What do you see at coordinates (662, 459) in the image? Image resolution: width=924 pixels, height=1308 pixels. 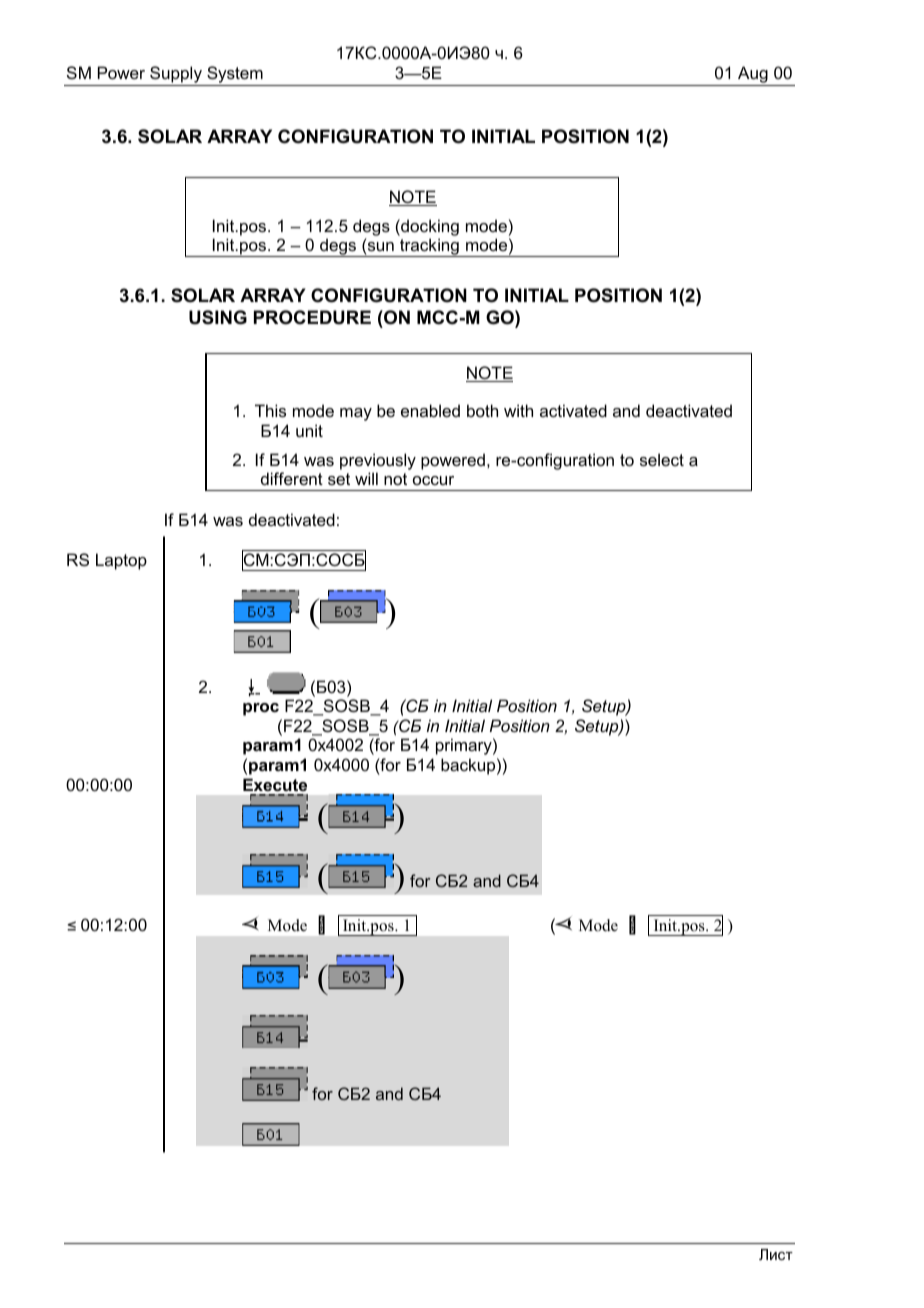 I see `select` at bounding box center [662, 459].
